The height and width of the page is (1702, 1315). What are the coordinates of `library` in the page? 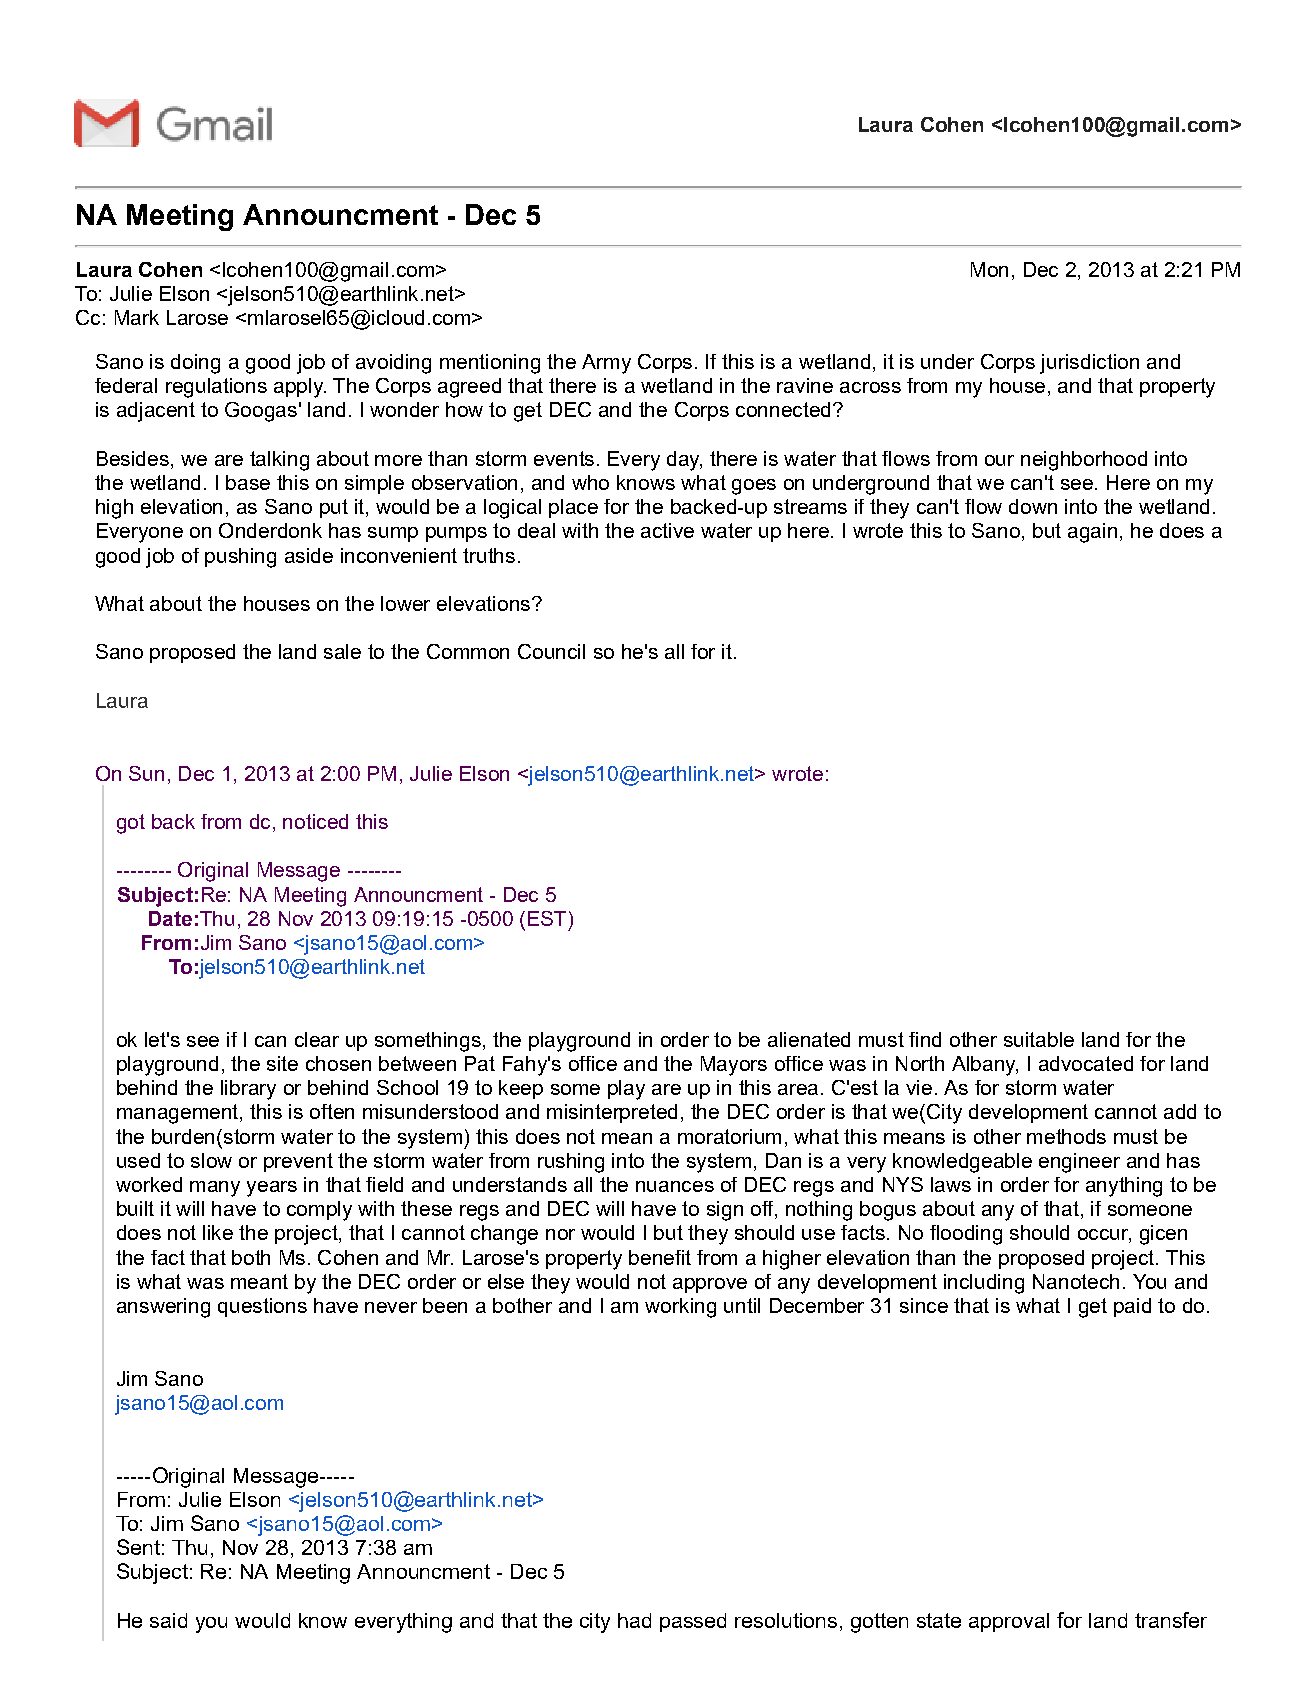 It's located at (248, 1090).
